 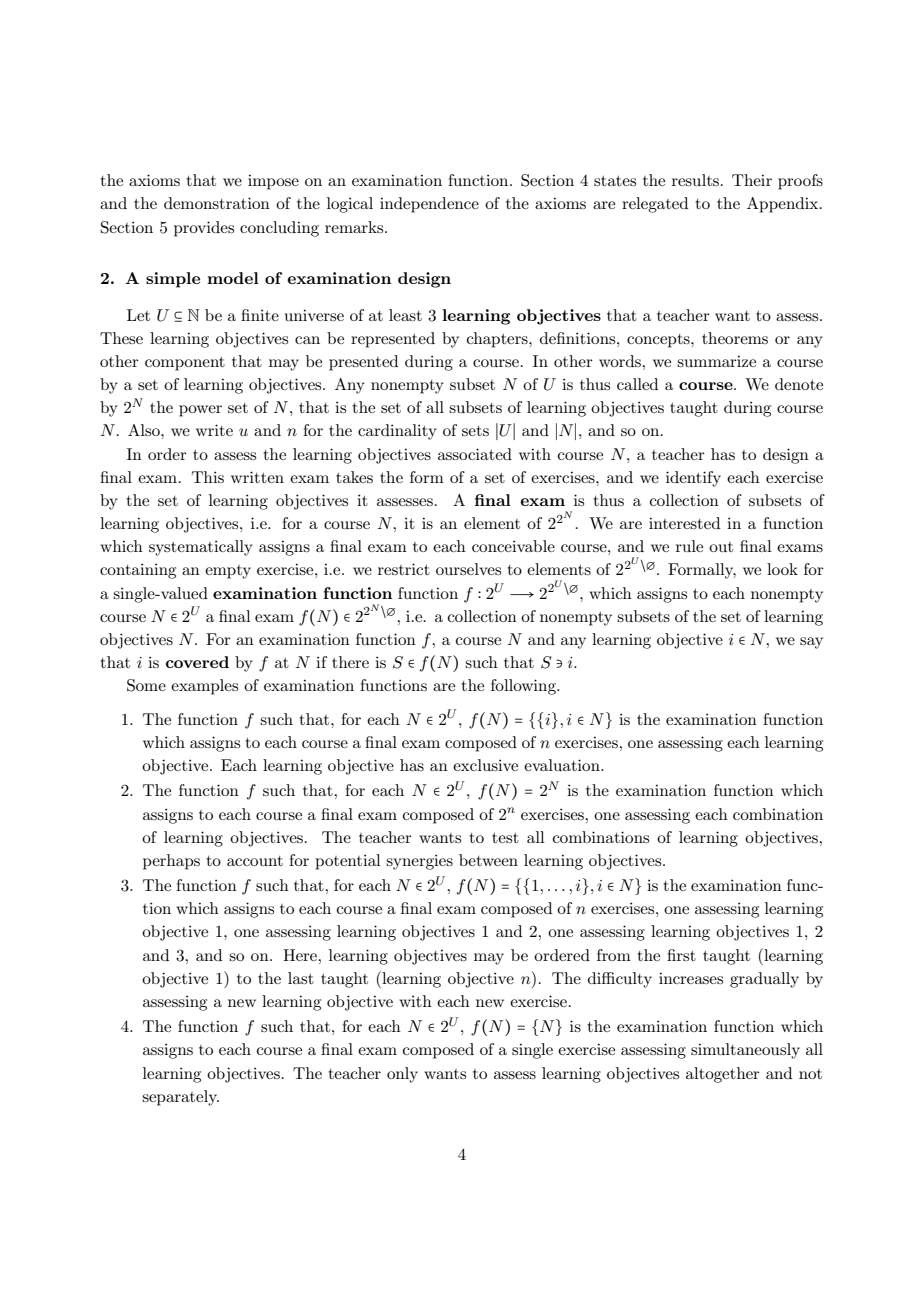 What do you see at coordinates (197, 662) in the screenshot?
I see `covered` at bounding box center [197, 662].
